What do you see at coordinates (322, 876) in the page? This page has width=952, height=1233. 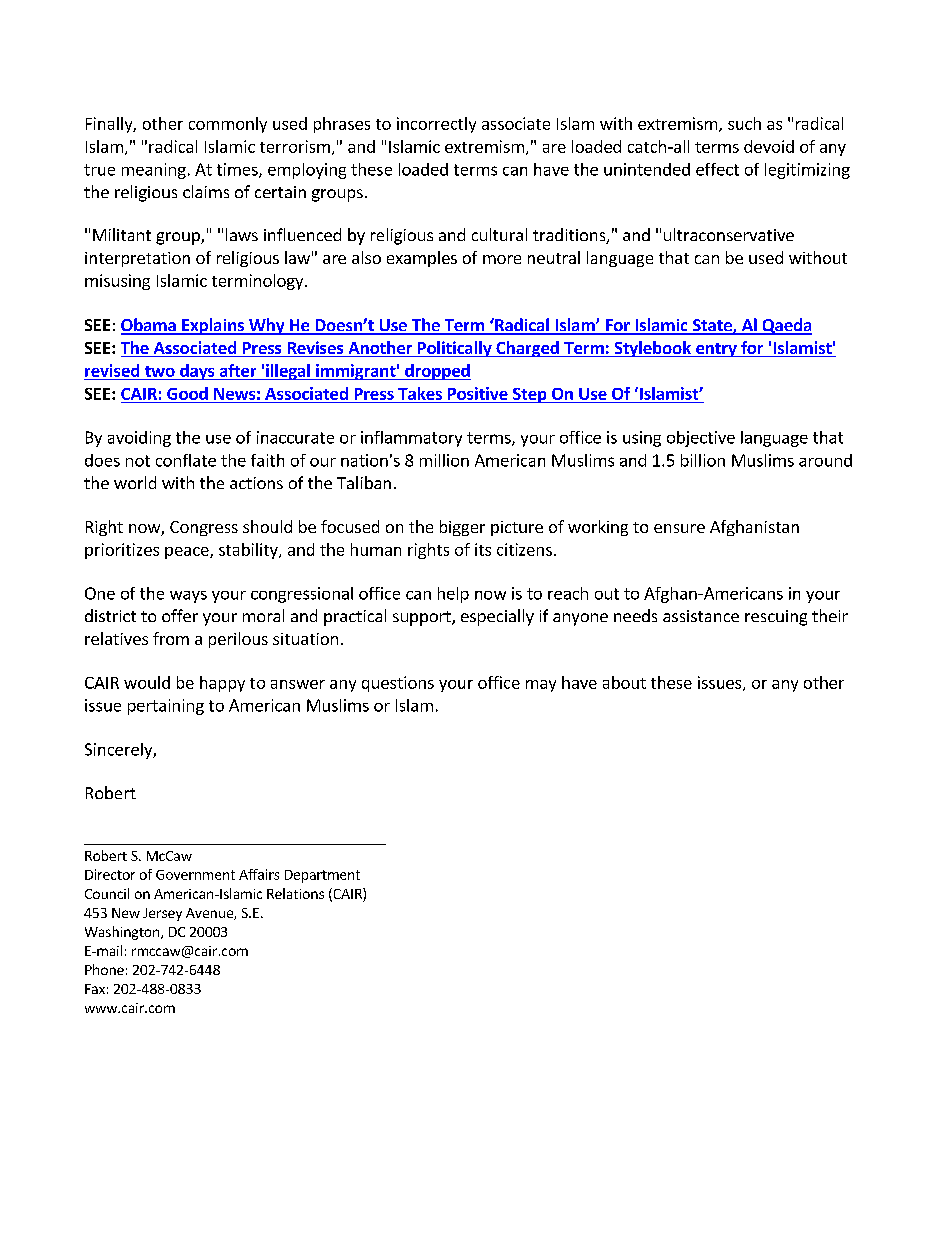 I see `Department` at bounding box center [322, 876].
